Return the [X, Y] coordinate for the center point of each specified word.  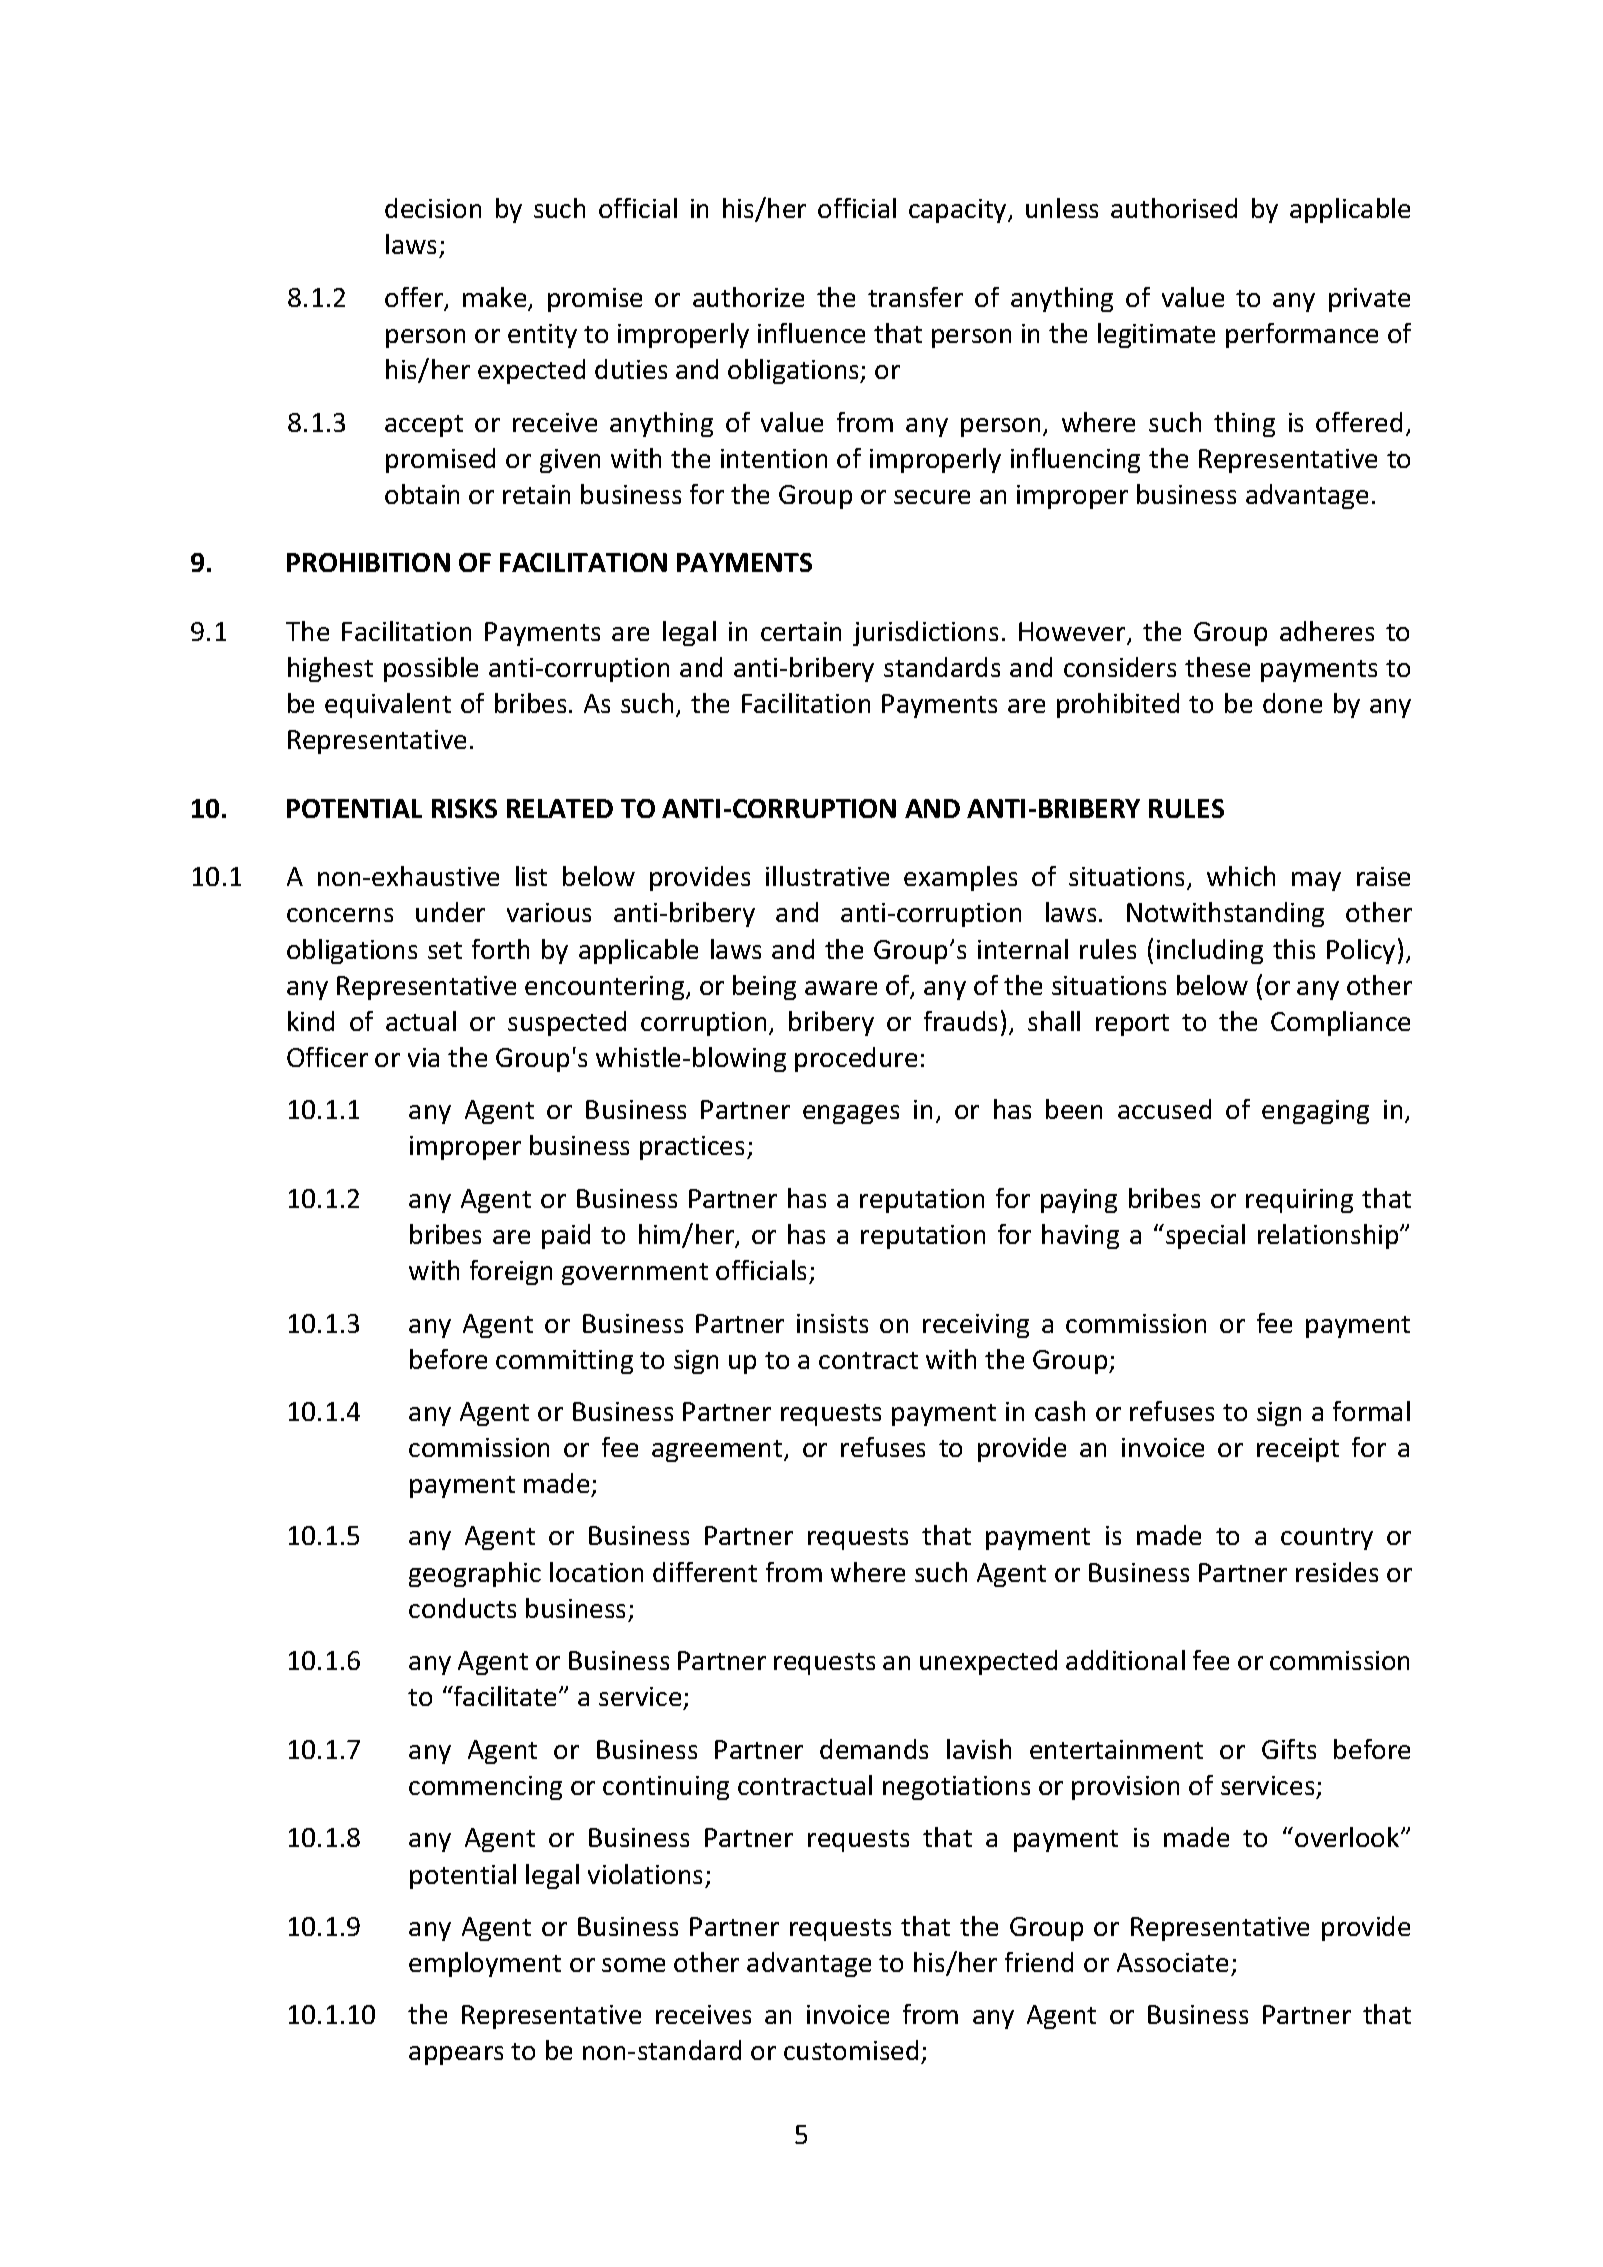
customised [851, 2050]
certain [801, 631]
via [423, 1057]
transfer [915, 297]
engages [851, 1114]
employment [485, 1964]
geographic [475, 1574]
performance [1302, 335]
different [705, 1572]
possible [431, 669]
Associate [1172, 1962]
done [1292, 703]
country [1327, 1539]
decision [433, 208]
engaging [1315, 1112]
